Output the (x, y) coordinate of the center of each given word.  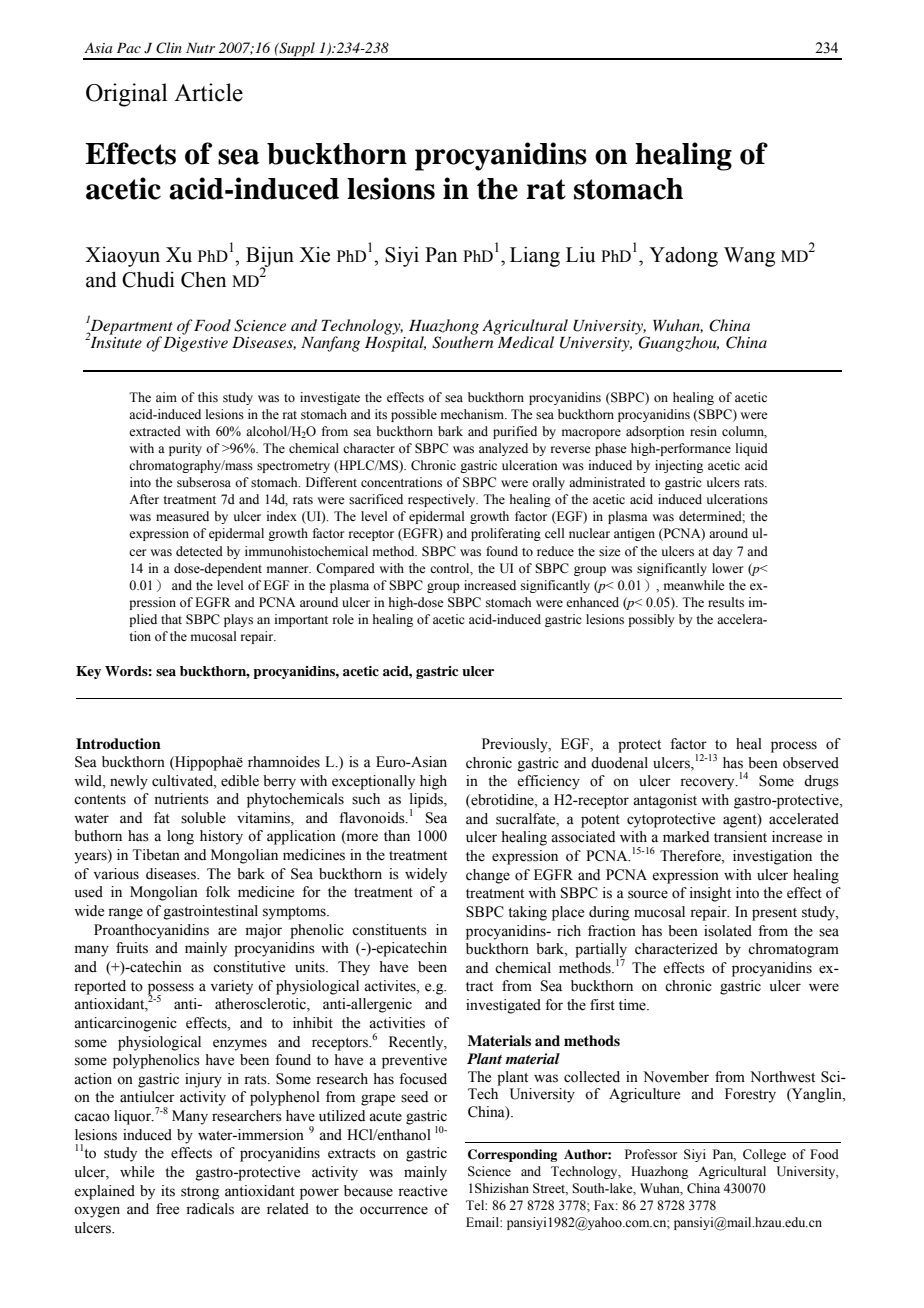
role (343, 619)
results (726, 602)
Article (208, 92)
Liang (535, 257)
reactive (422, 1191)
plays (238, 620)
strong (200, 1193)
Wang (749, 257)
